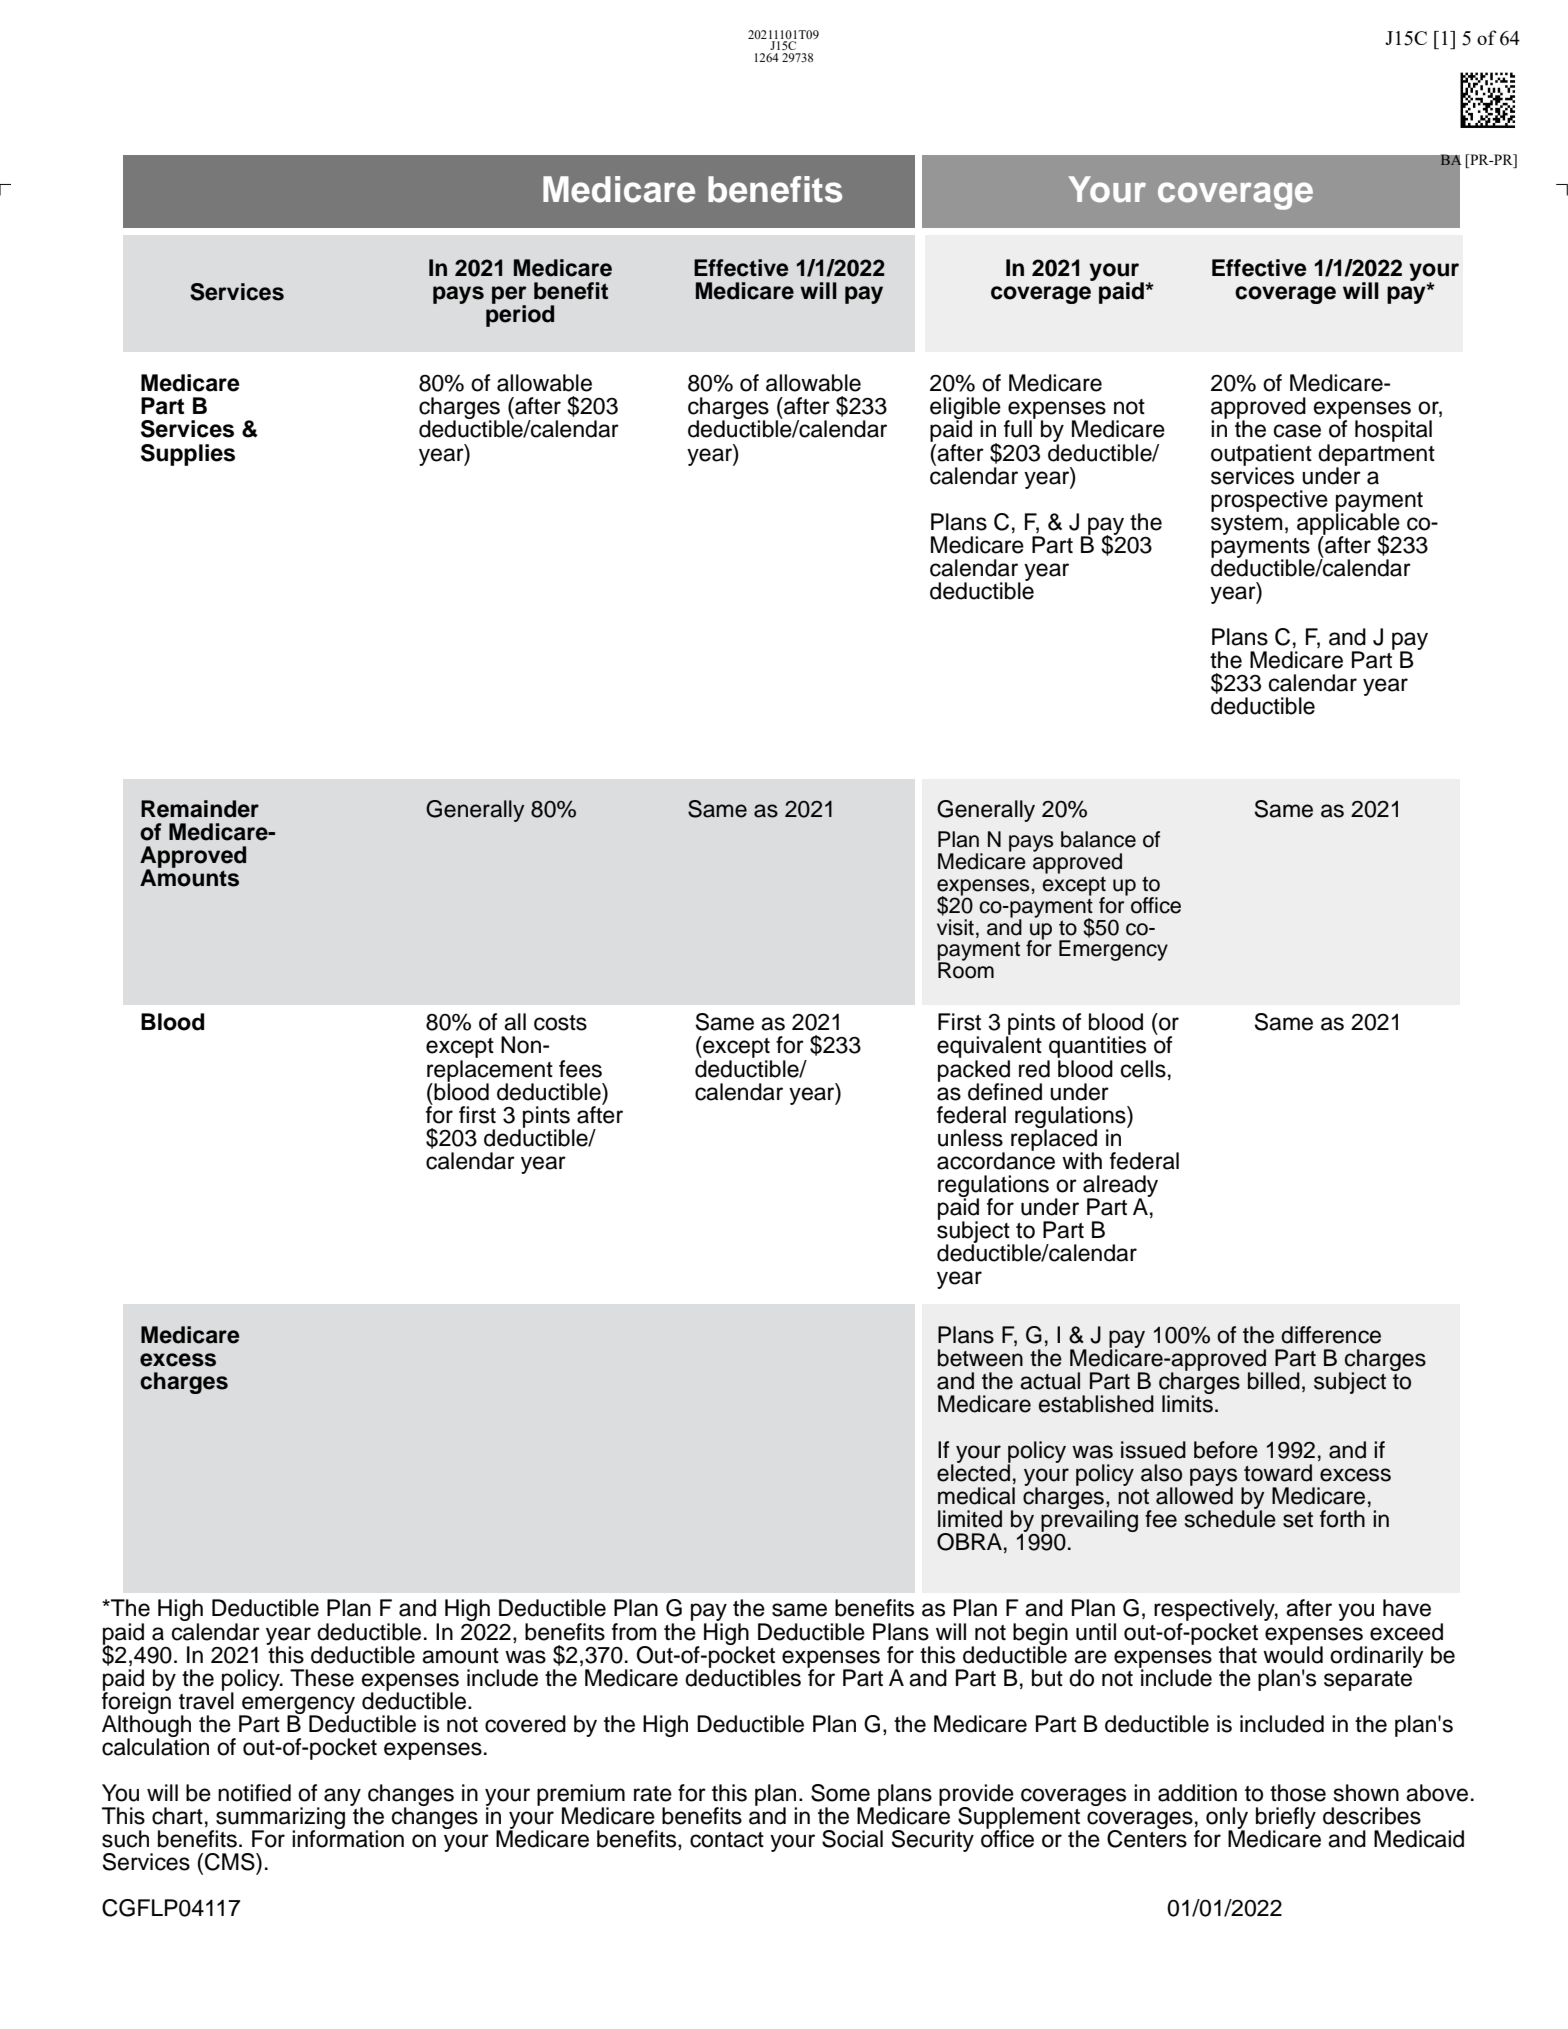 The width and height of the screenshot is (1568, 2029). What do you see at coordinates (1143, 1069) in the screenshot?
I see `cells` at bounding box center [1143, 1069].
